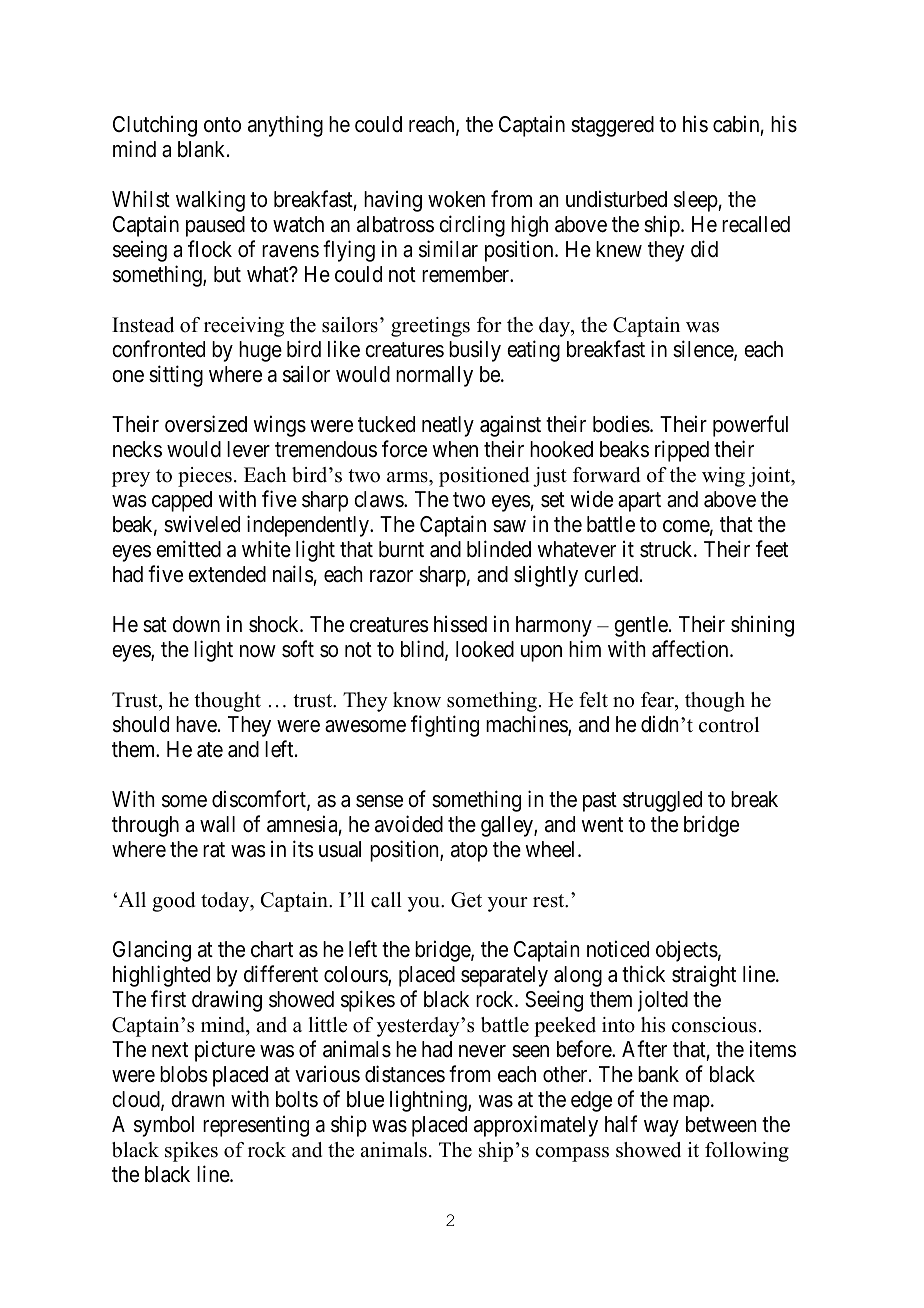 The image size is (924, 1308). What do you see at coordinates (409, 824) in the screenshot?
I see `avoided` at bounding box center [409, 824].
